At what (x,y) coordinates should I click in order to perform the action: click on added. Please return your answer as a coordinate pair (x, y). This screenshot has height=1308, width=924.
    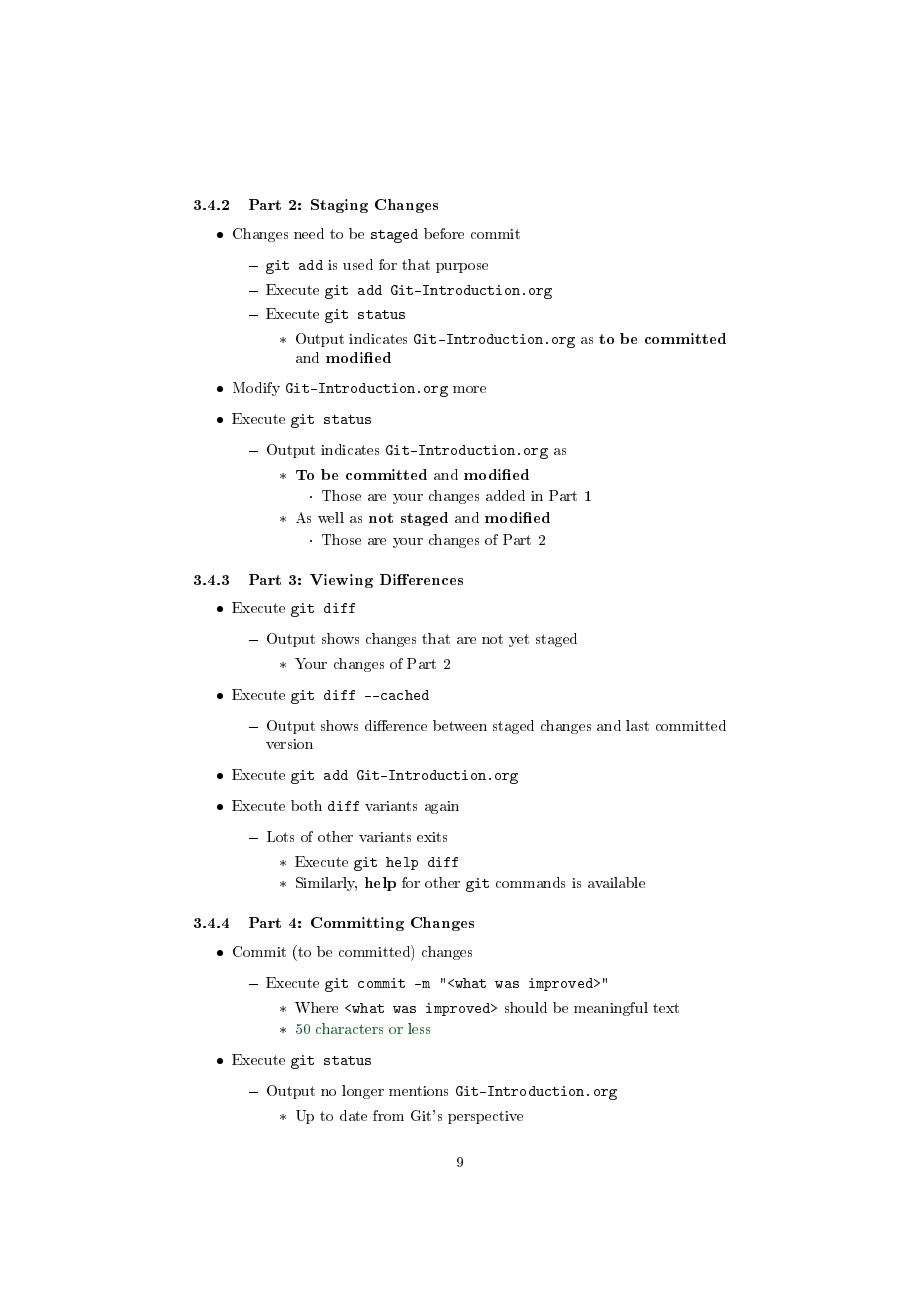
    Looking at the image, I should click on (505, 495).
